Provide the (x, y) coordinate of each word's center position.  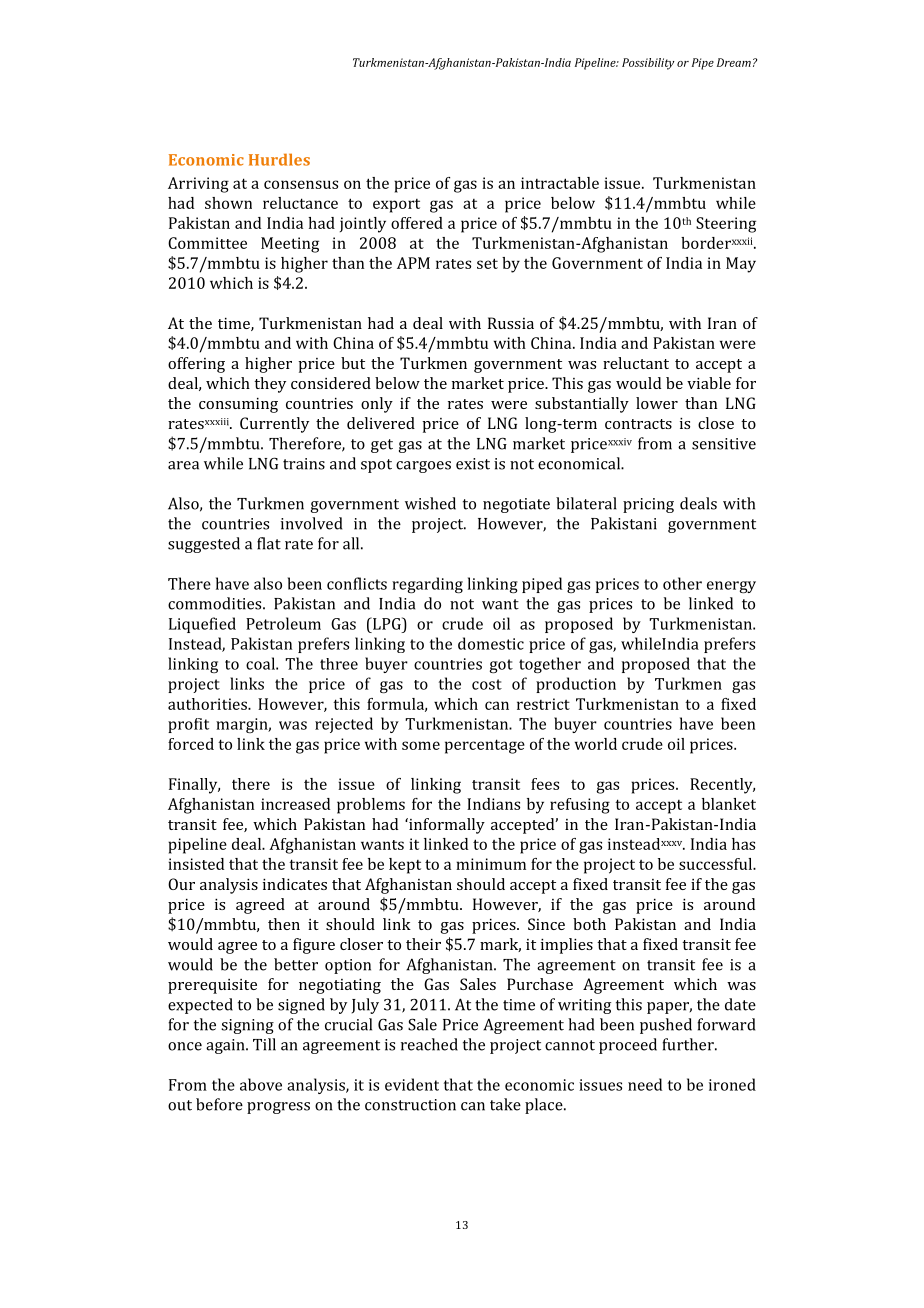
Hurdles (279, 159)
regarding (427, 585)
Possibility (648, 64)
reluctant (636, 363)
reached (429, 1044)
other (682, 583)
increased (295, 804)
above (261, 1084)
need (645, 1084)
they (270, 385)
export (396, 206)
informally (446, 826)
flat (269, 543)
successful (717, 864)
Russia (511, 323)
